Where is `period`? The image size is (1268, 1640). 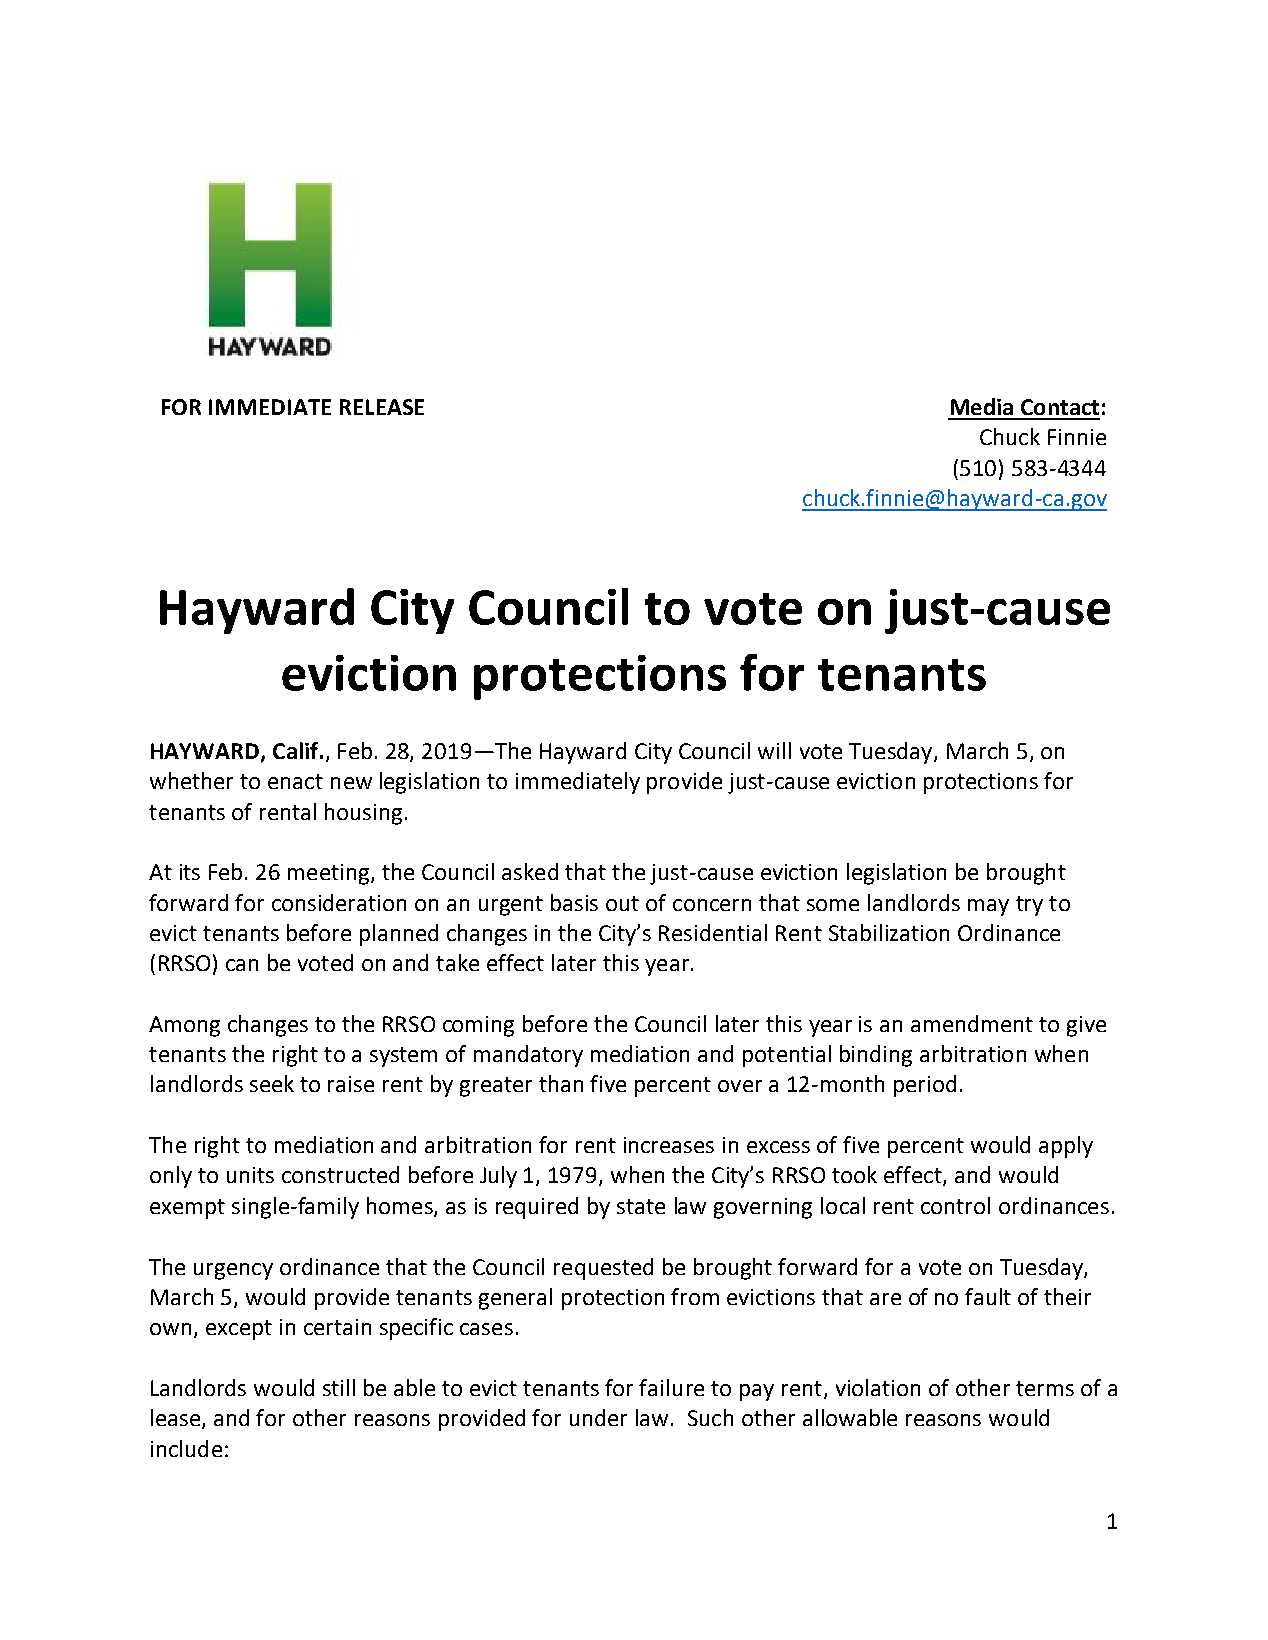 period is located at coordinates (925, 1086).
